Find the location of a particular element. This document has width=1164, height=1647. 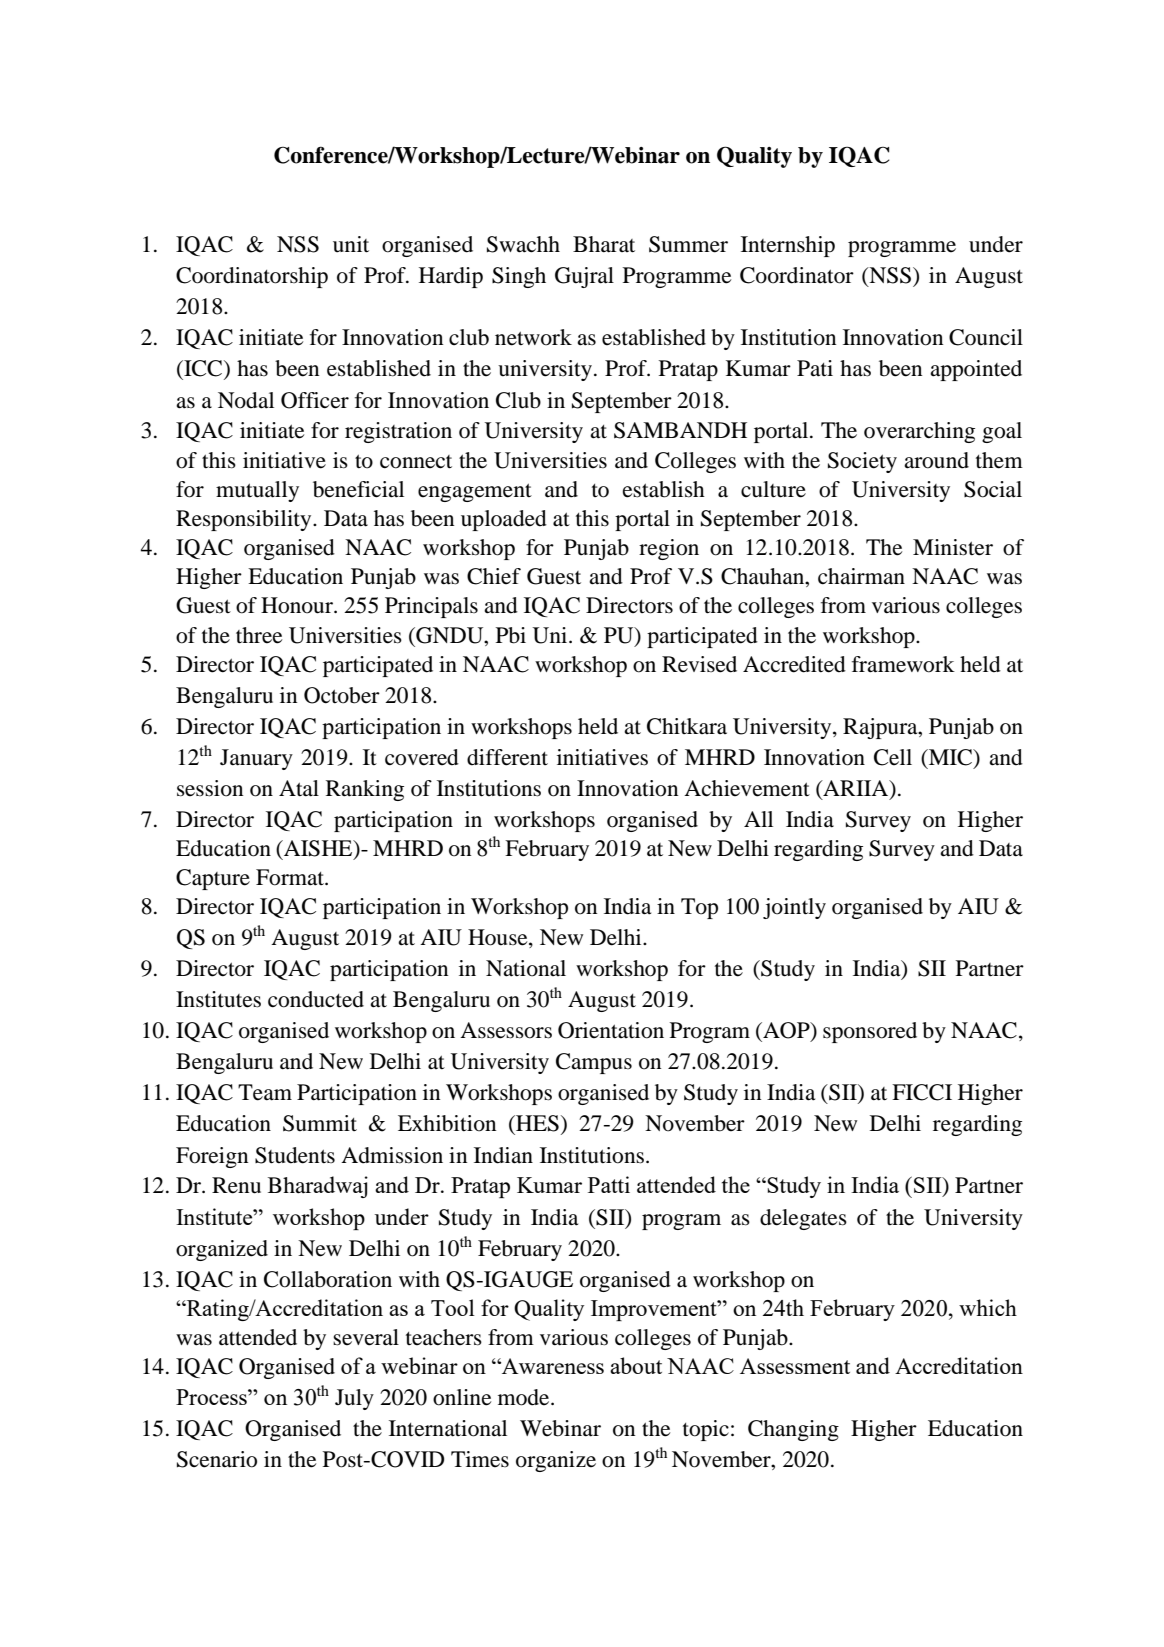

Council is located at coordinates (986, 337).
